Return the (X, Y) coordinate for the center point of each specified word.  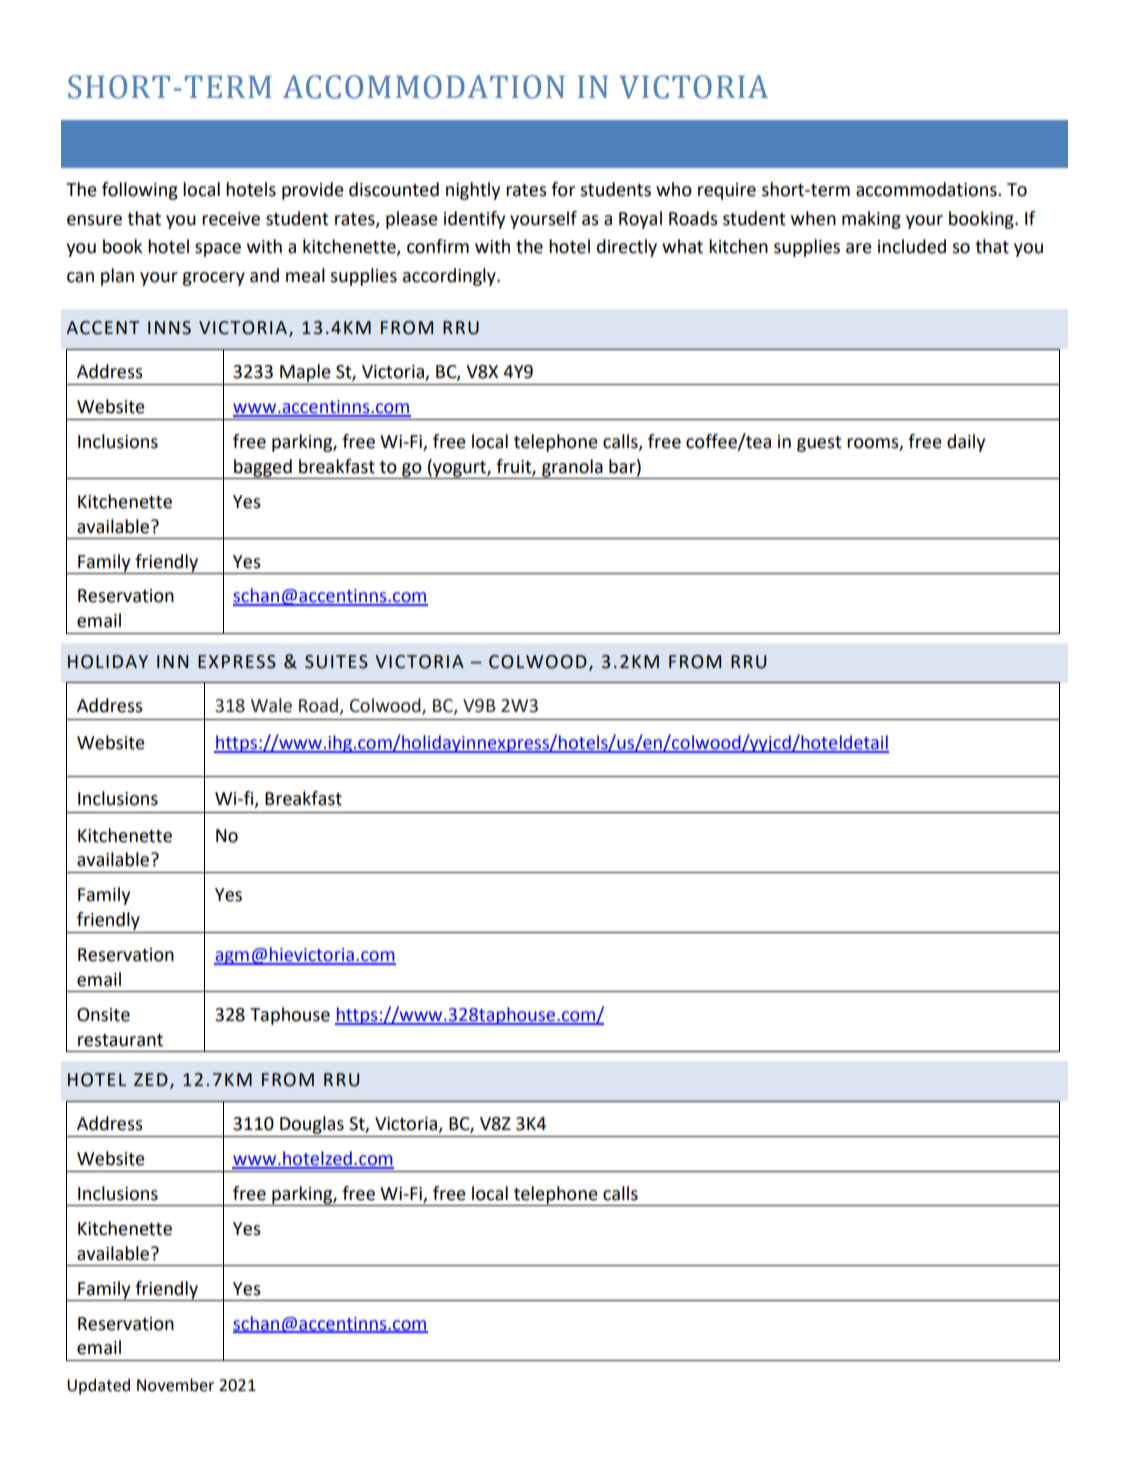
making (871, 220)
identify (474, 220)
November (175, 1385)
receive (231, 219)
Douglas (312, 1125)
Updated (98, 1386)
